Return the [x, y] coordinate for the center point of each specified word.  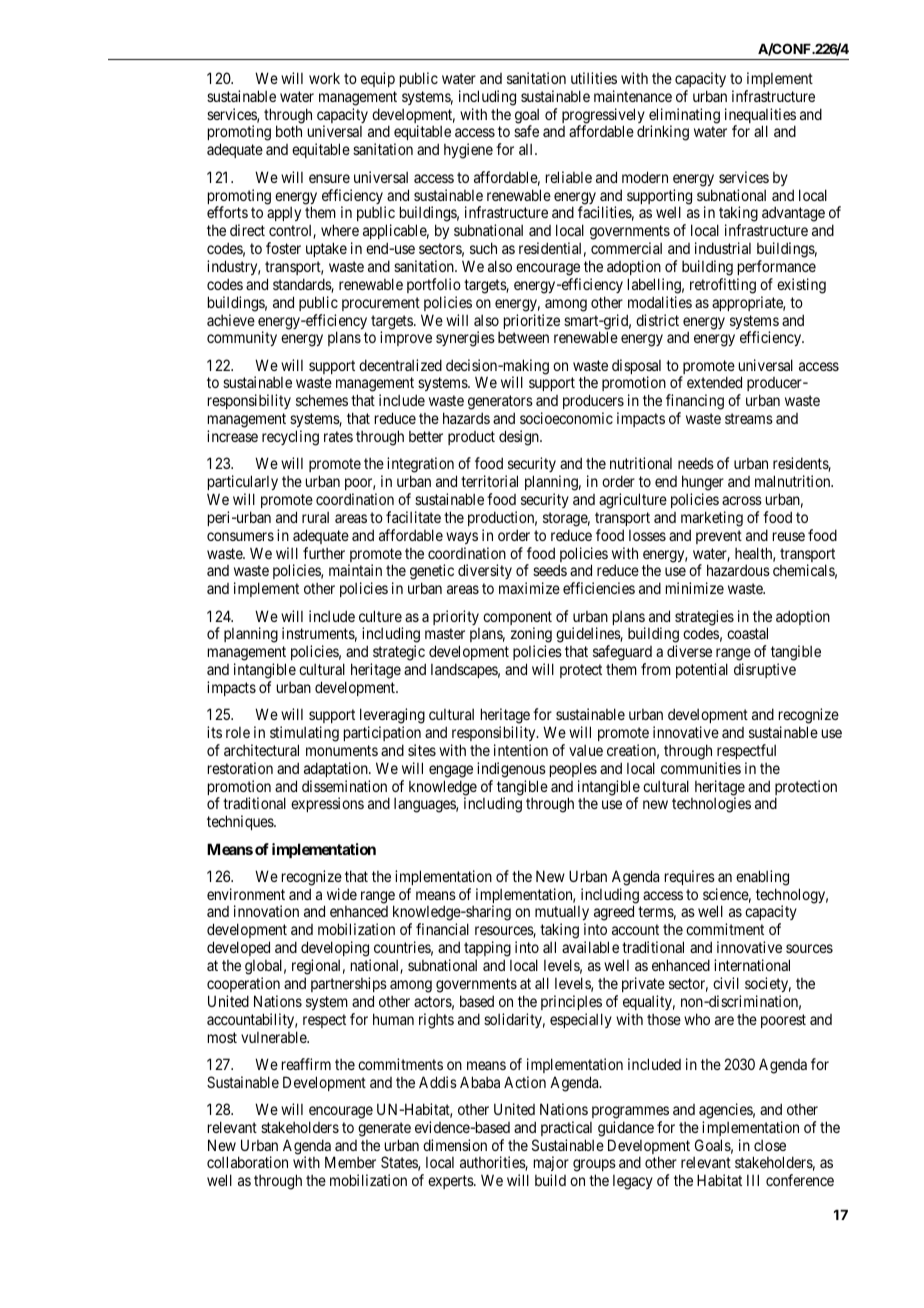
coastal [747, 633]
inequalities [760, 117]
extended [714, 382]
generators [500, 404]
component [517, 619]
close [770, 1145]
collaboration [247, 1162]
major [551, 1165]
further [324, 553]
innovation [266, 911]
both [289, 131]
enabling [762, 878]
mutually [562, 914]
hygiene [468, 151]
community [242, 338]
